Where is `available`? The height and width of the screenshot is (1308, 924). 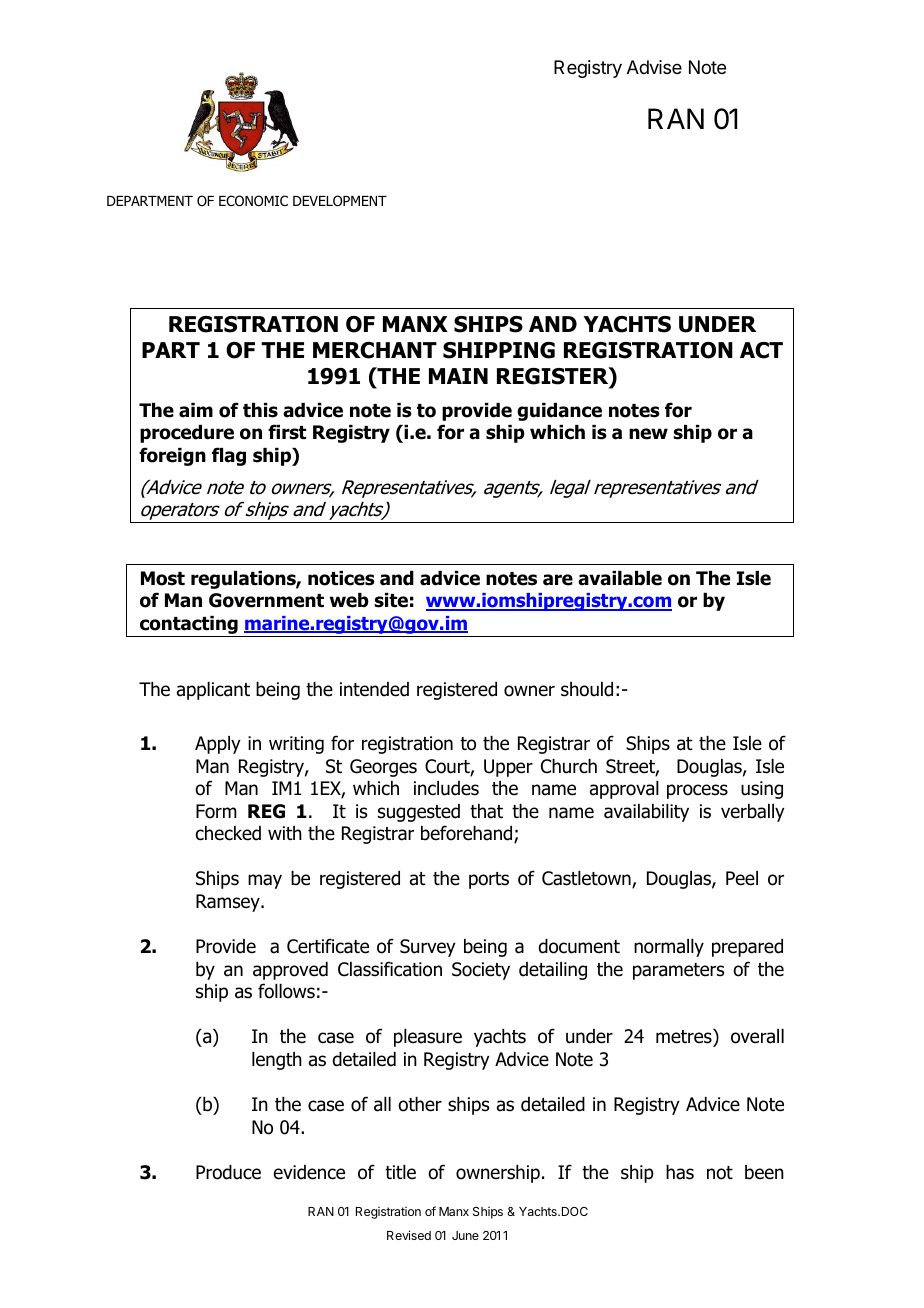
available is located at coordinates (620, 578).
